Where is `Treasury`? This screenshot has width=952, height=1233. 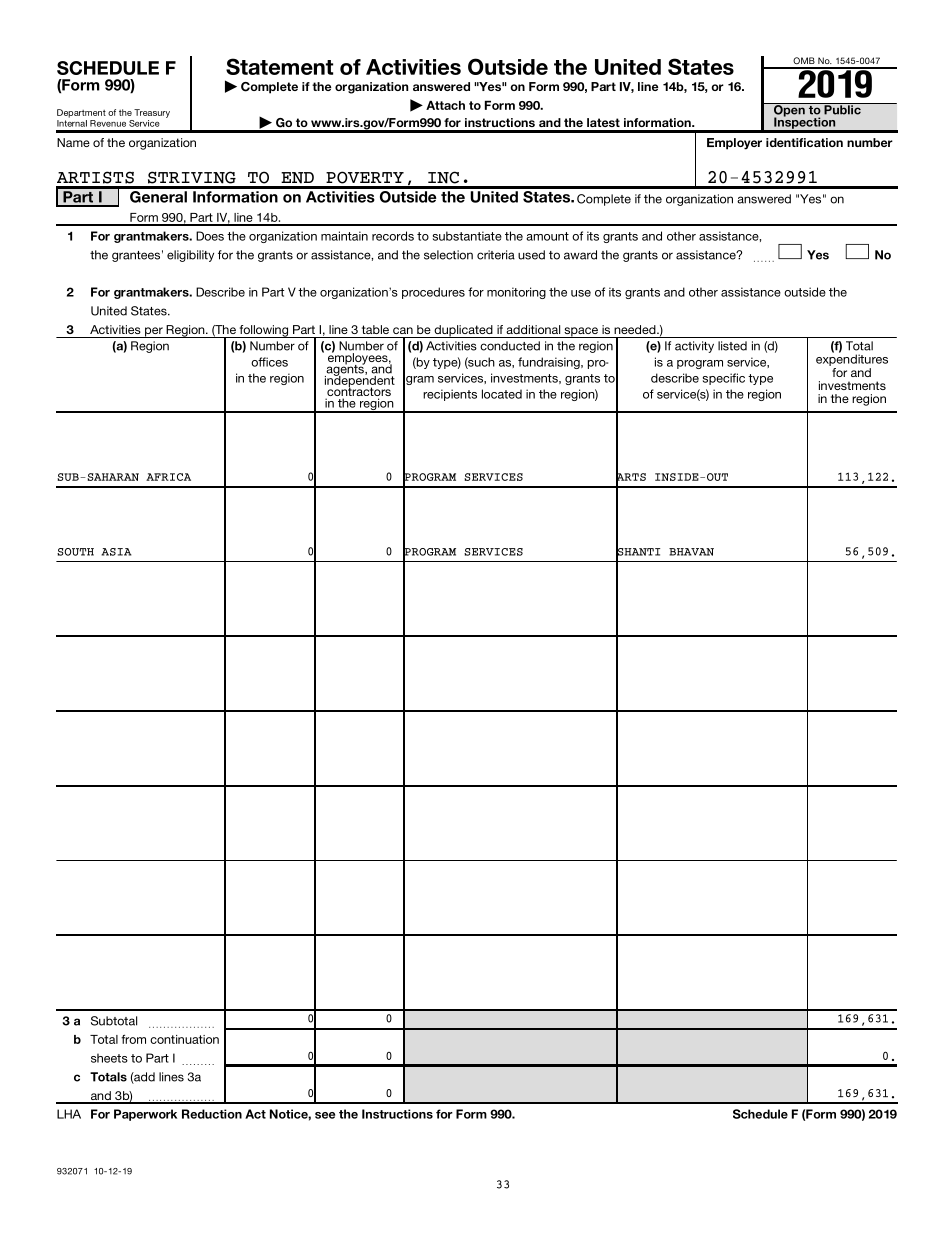
Treasury is located at coordinates (152, 113).
